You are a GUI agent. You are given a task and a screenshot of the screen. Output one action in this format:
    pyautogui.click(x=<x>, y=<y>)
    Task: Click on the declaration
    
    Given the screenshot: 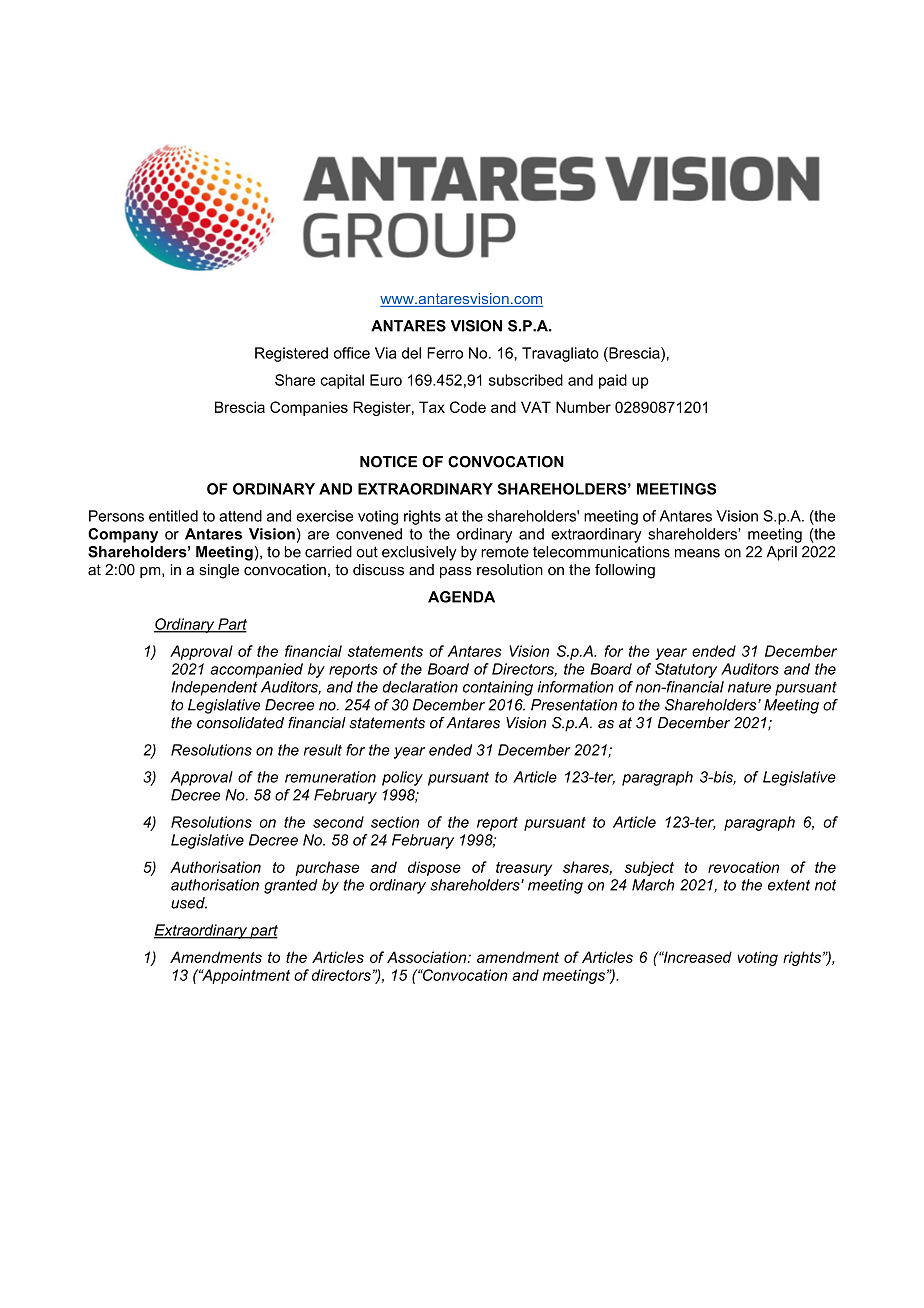 What is the action you would take?
    pyautogui.click(x=420, y=687)
